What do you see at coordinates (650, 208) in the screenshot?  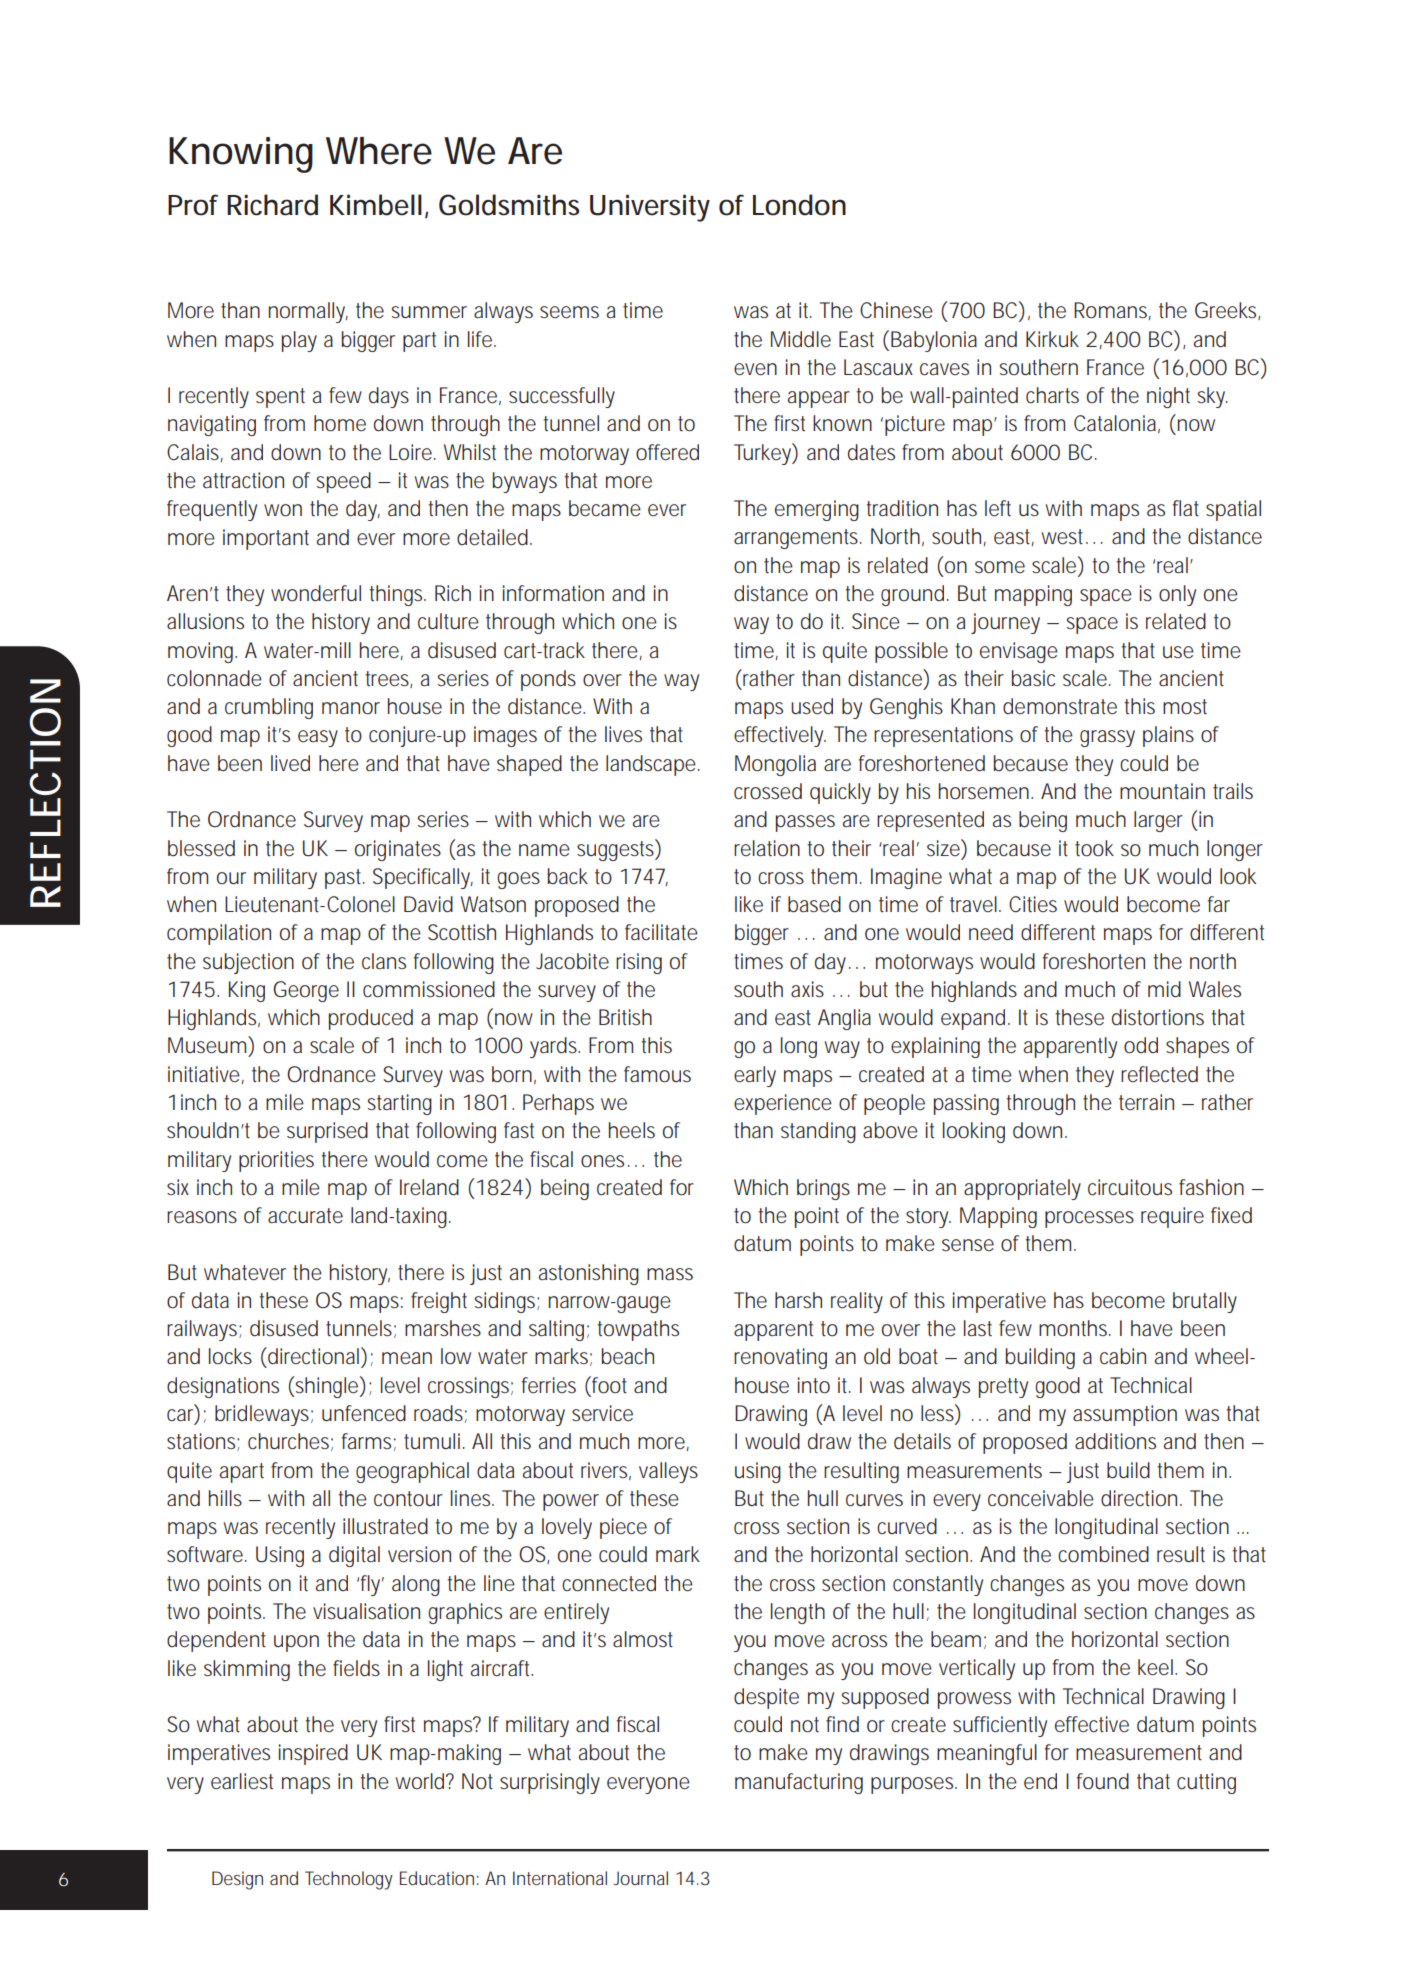 I see `University` at bounding box center [650, 208].
